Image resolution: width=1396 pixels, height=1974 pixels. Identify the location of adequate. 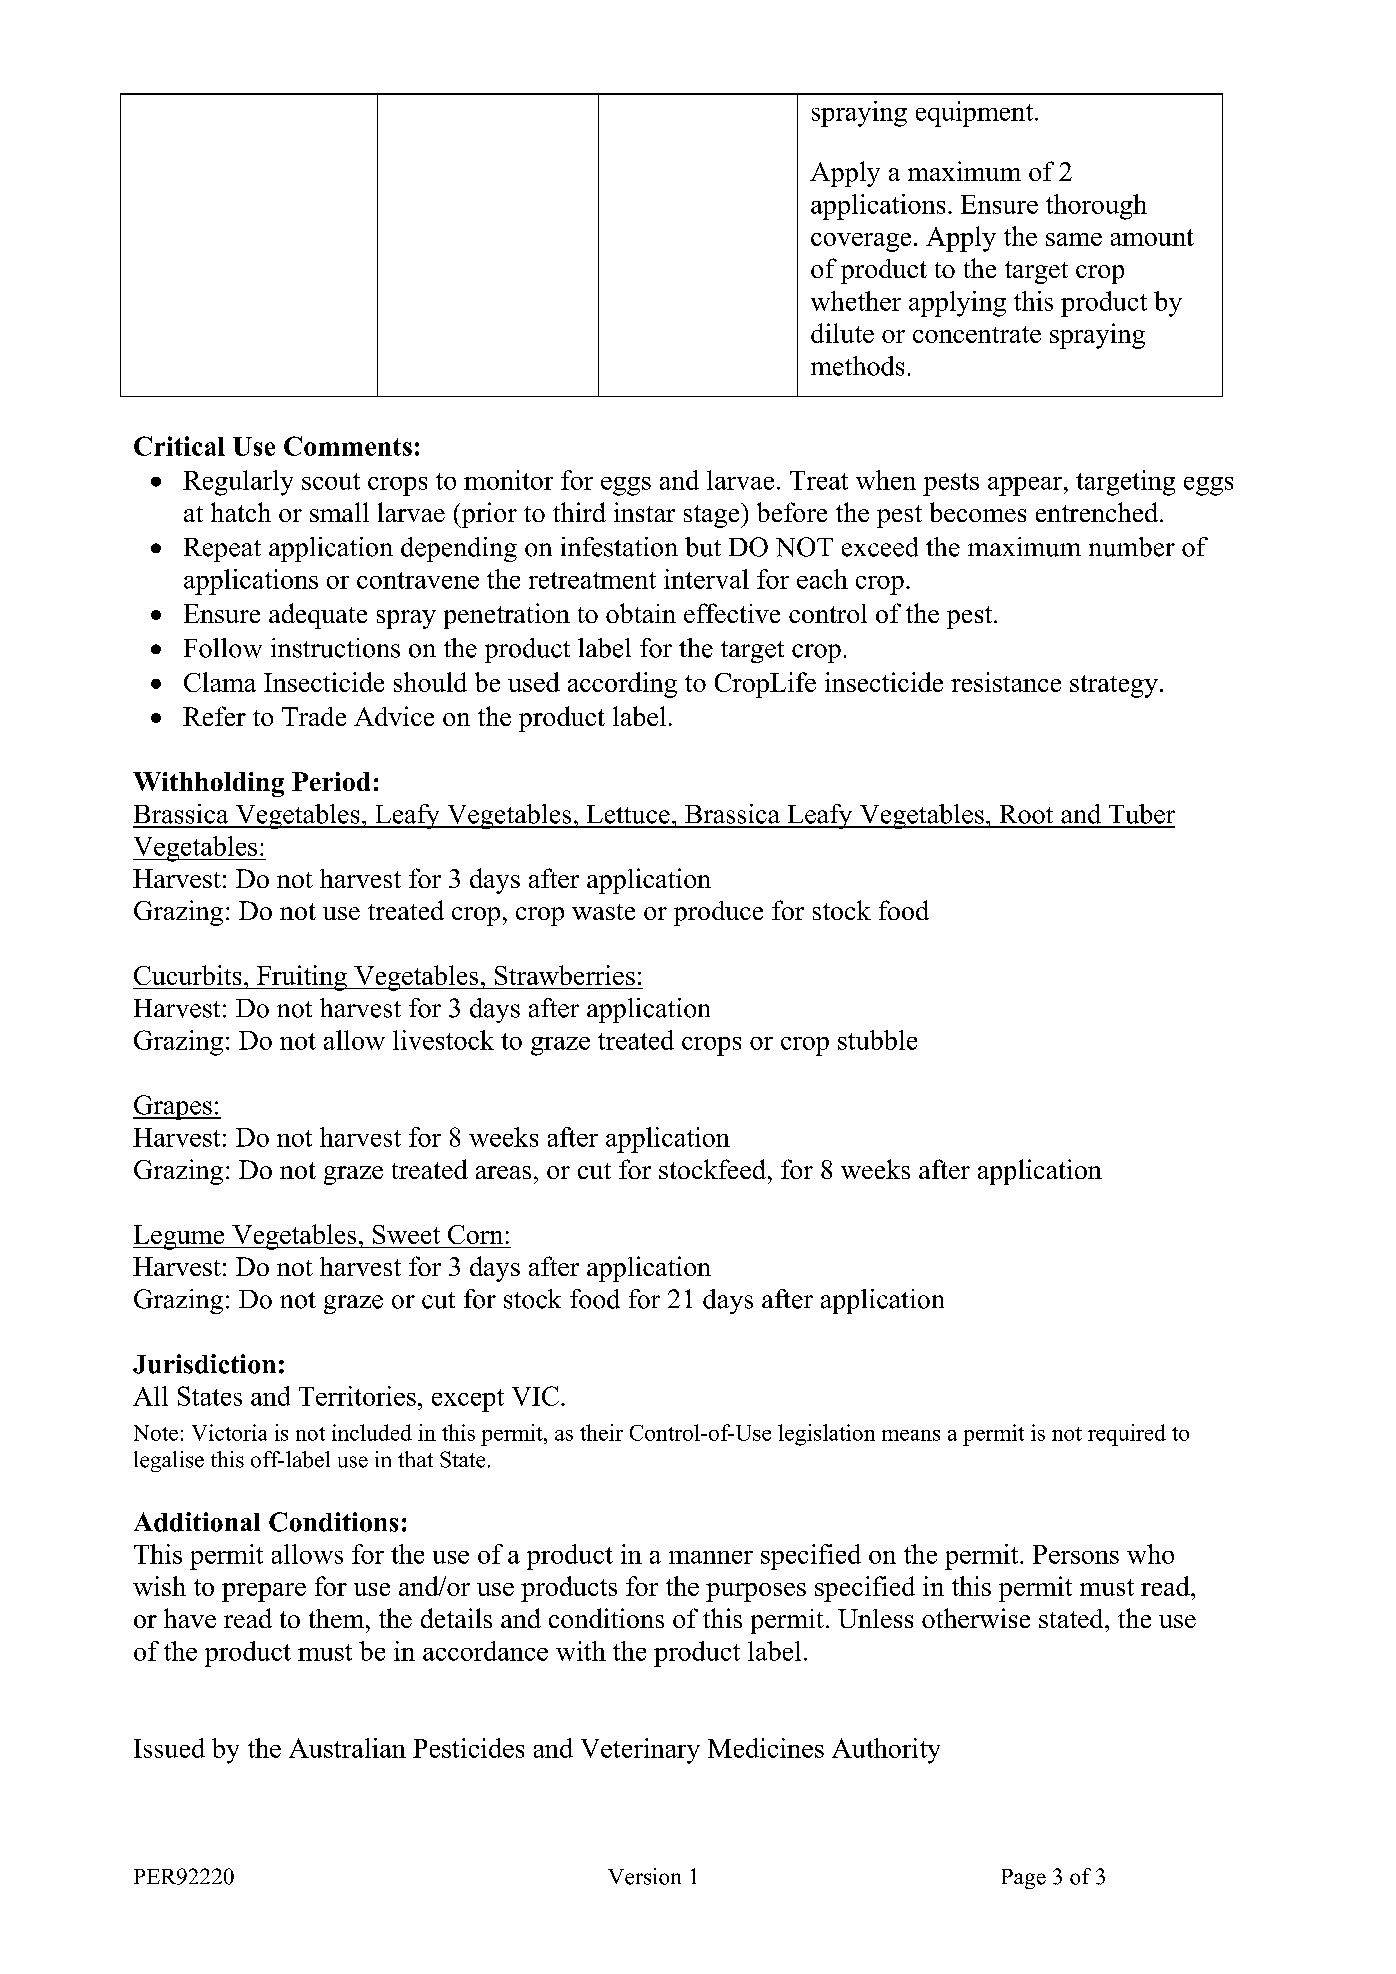
(318, 616).
